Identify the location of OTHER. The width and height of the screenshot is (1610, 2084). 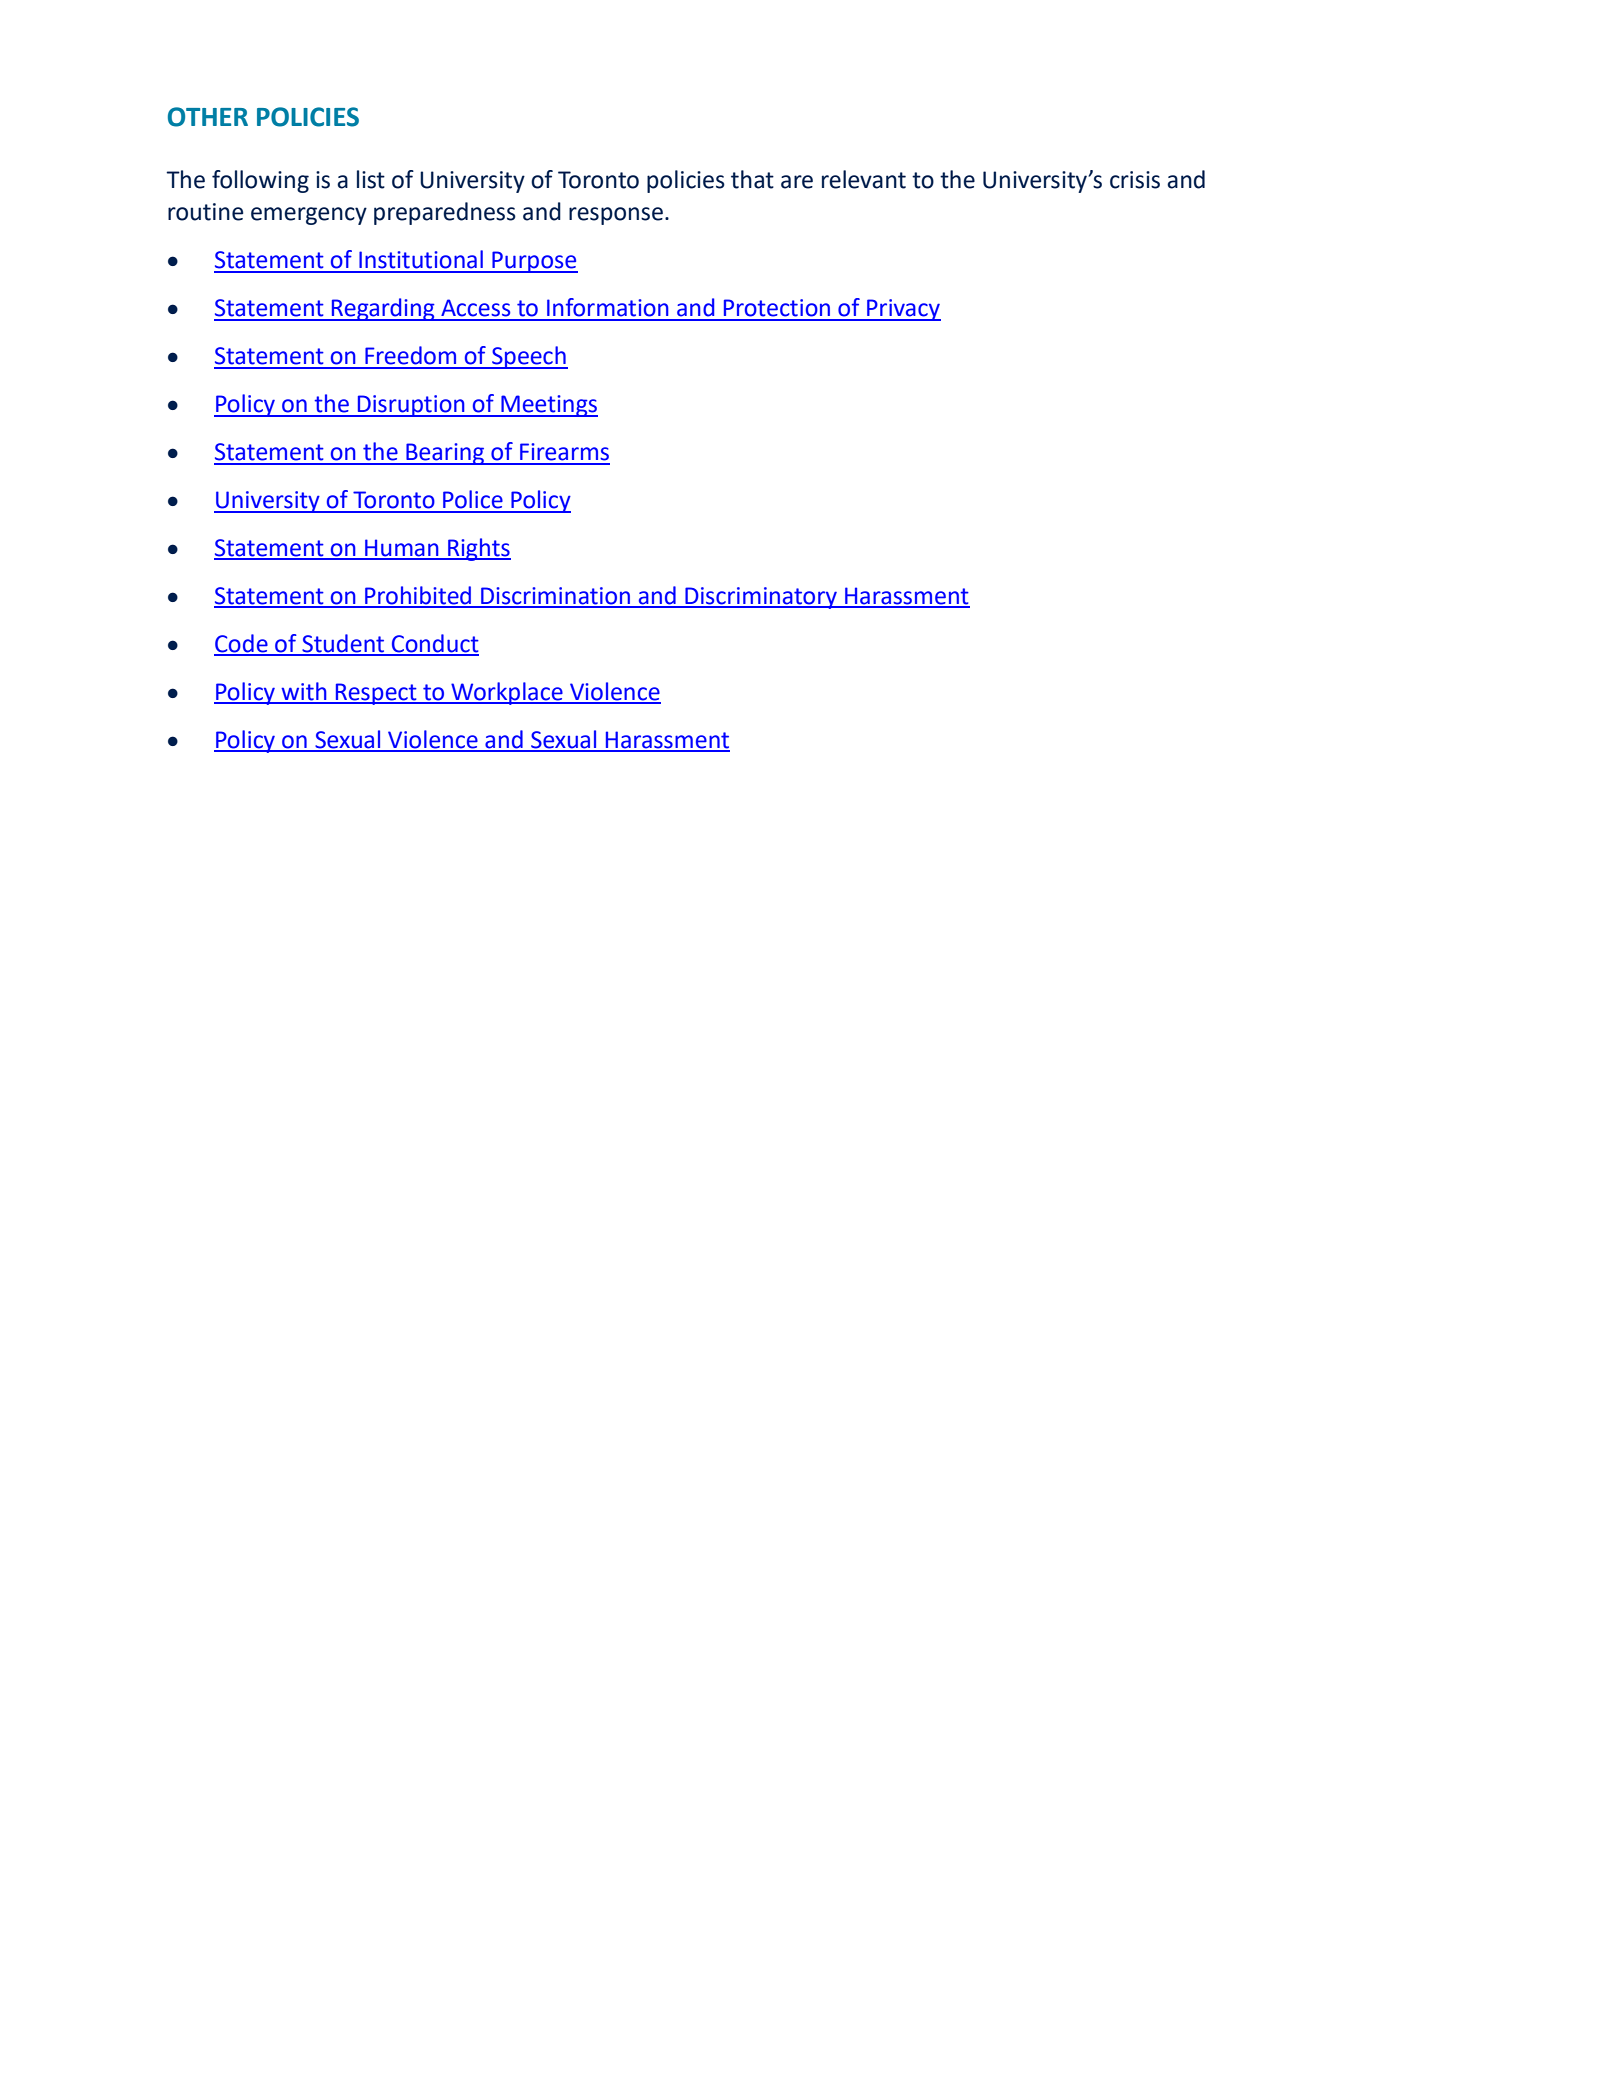
(208, 117).
